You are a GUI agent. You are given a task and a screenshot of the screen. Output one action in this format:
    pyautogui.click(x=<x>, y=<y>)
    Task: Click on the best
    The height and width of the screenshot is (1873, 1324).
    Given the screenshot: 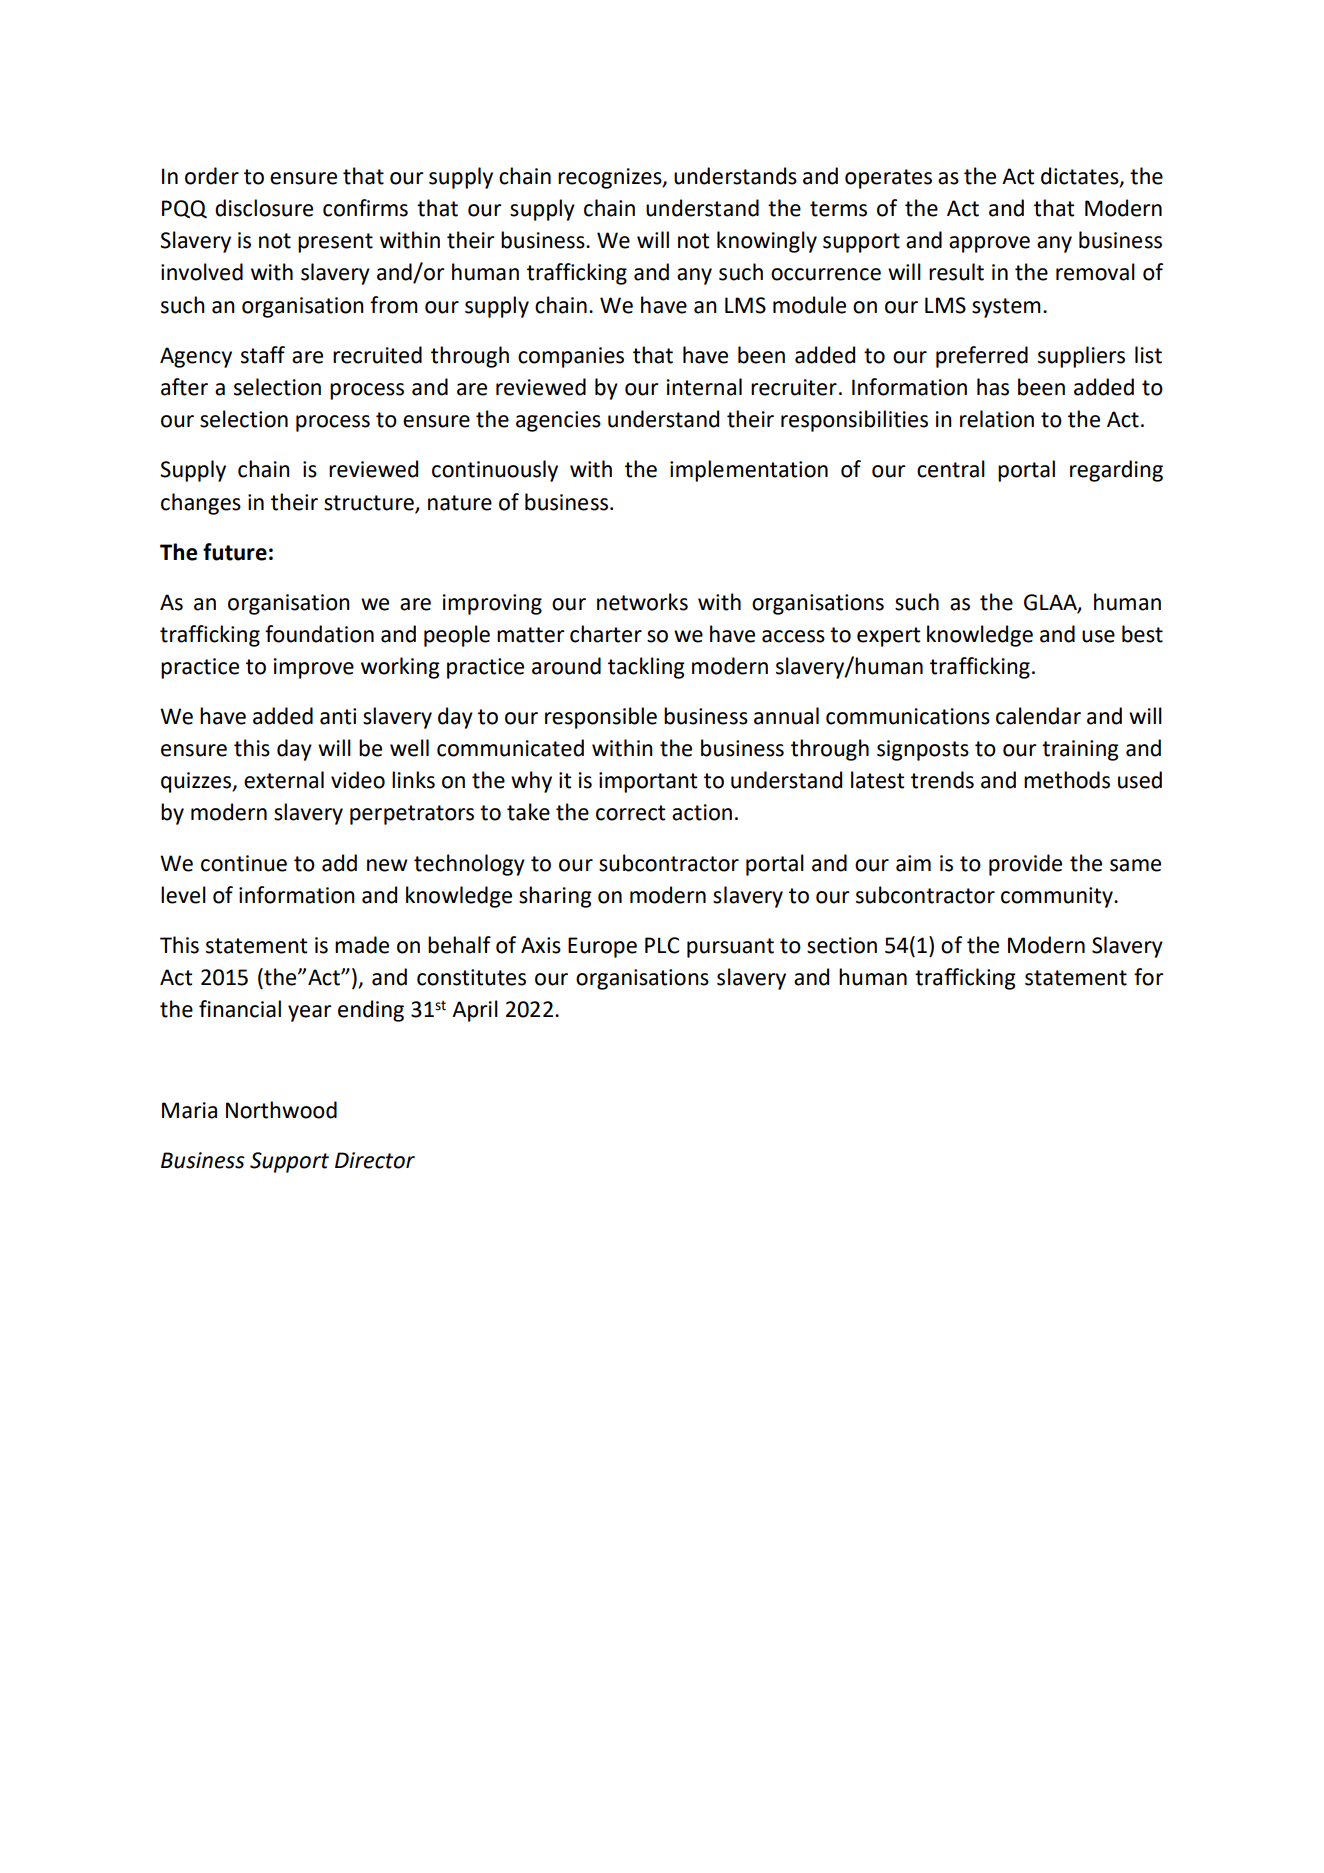 What is the action you would take?
    pyautogui.click(x=1142, y=634)
